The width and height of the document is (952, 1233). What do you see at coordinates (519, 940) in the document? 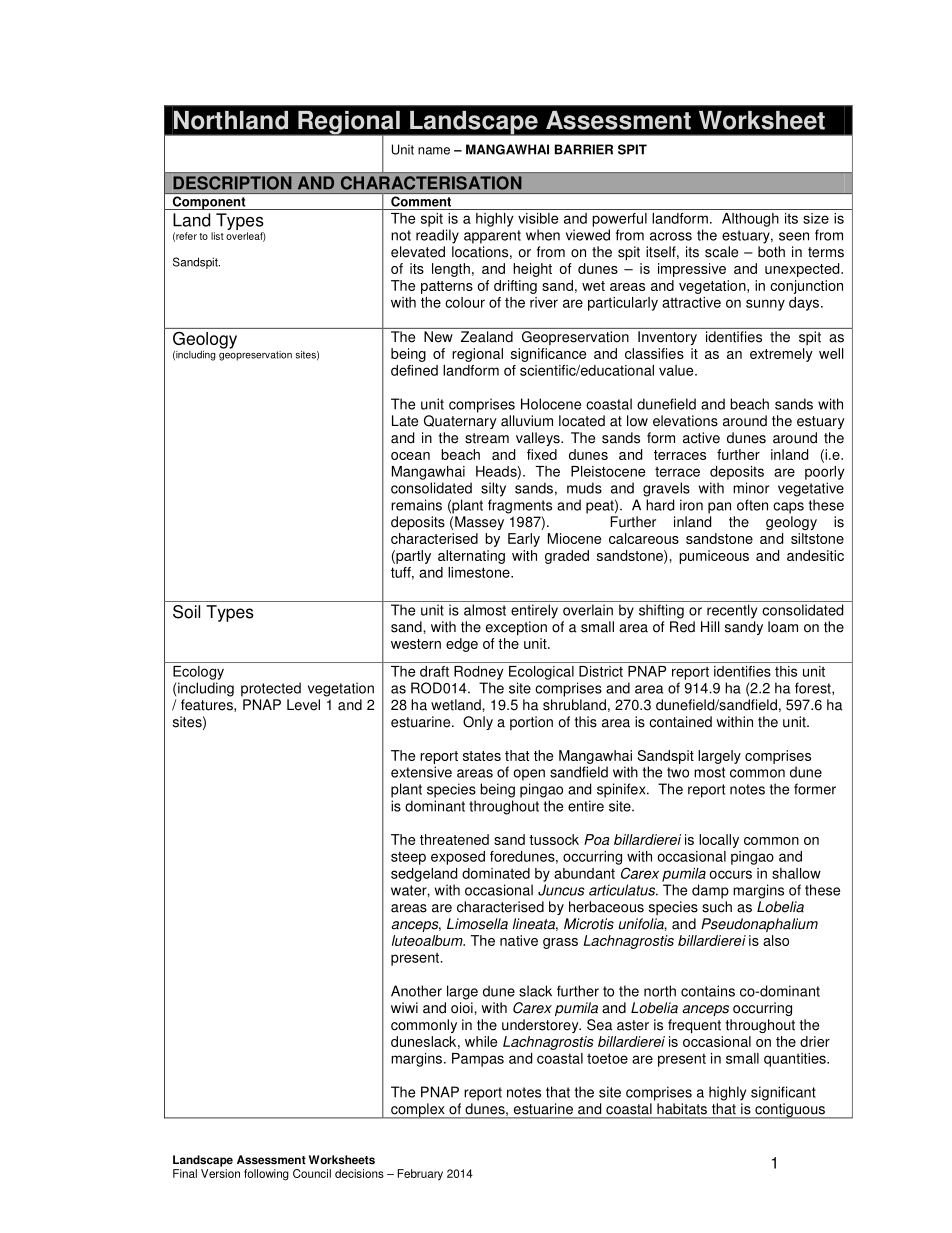
I see `native` at bounding box center [519, 940].
